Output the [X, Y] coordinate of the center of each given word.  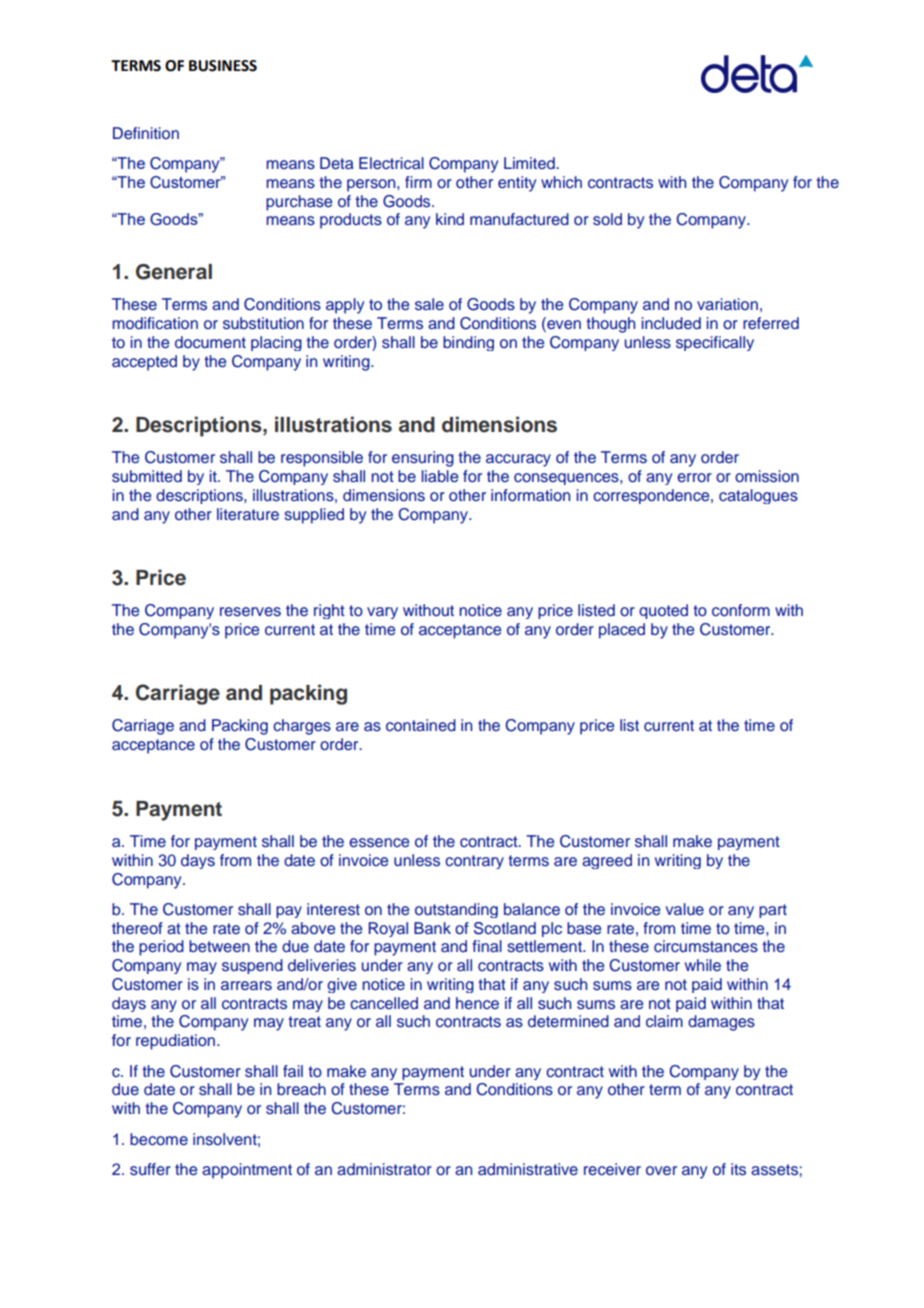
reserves [250, 612]
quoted [663, 611]
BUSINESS [223, 66]
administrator [384, 1169]
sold [607, 219]
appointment [247, 1171]
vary [382, 613]
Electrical [391, 163]
